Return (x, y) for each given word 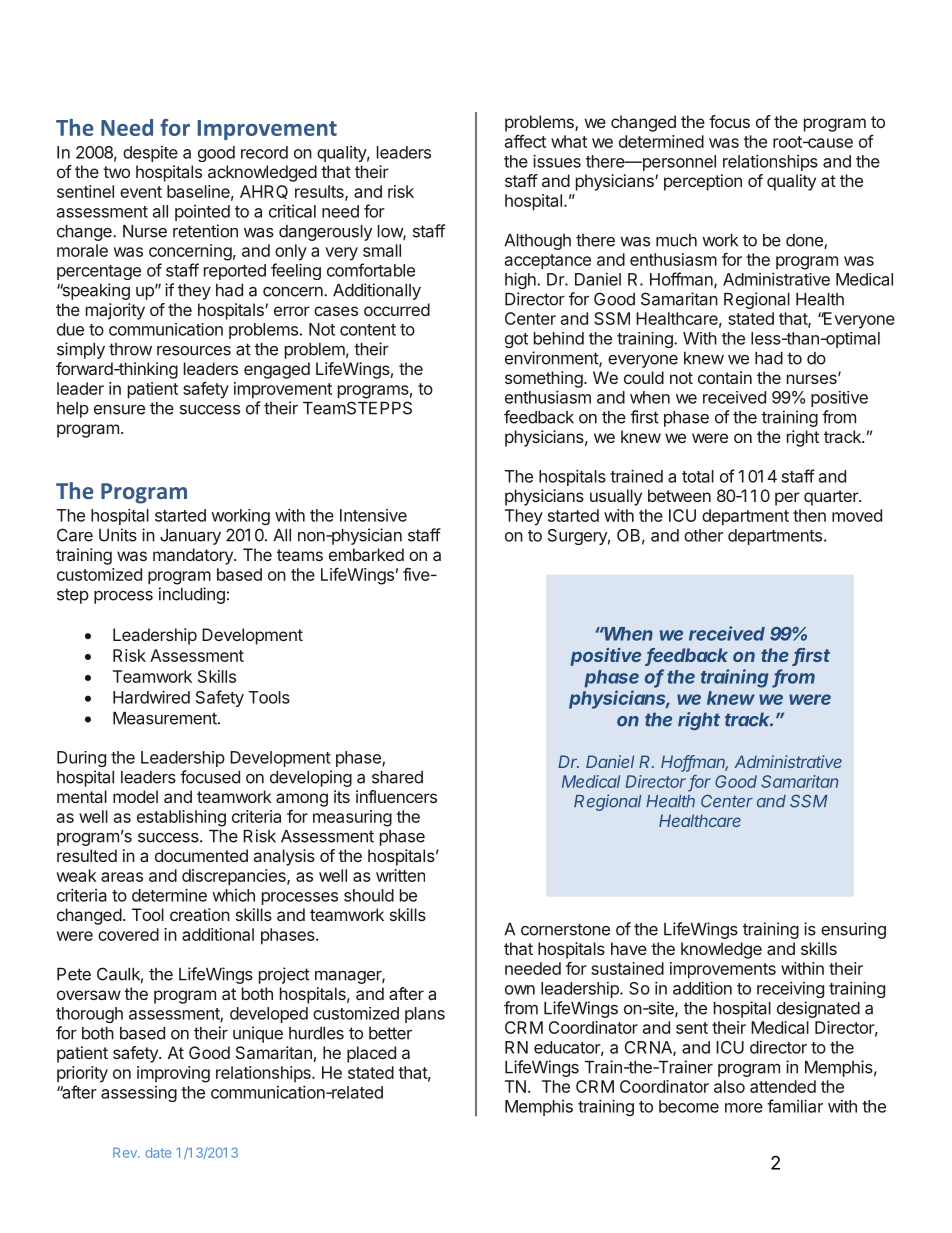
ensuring (853, 930)
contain (725, 377)
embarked (366, 554)
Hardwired (151, 697)
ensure (119, 410)
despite (150, 154)
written (400, 875)
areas (122, 877)
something (544, 379)
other (703, 535)
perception (703, 182)
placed (371, 1054)
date (158, 1152)
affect (525, 141)
